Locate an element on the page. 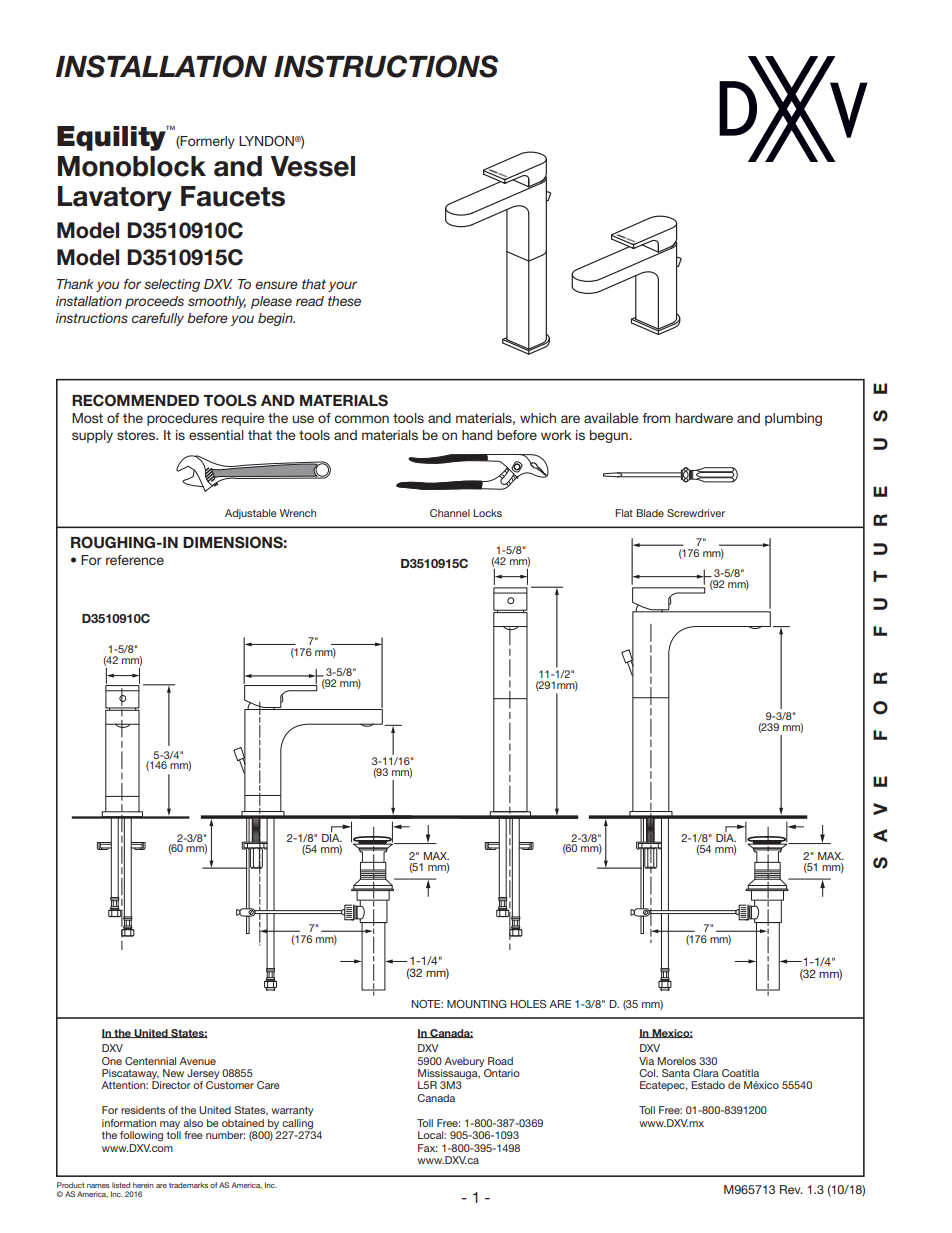 This page has width=952, height=1233. Via is located at coordinates (646, 1061).
